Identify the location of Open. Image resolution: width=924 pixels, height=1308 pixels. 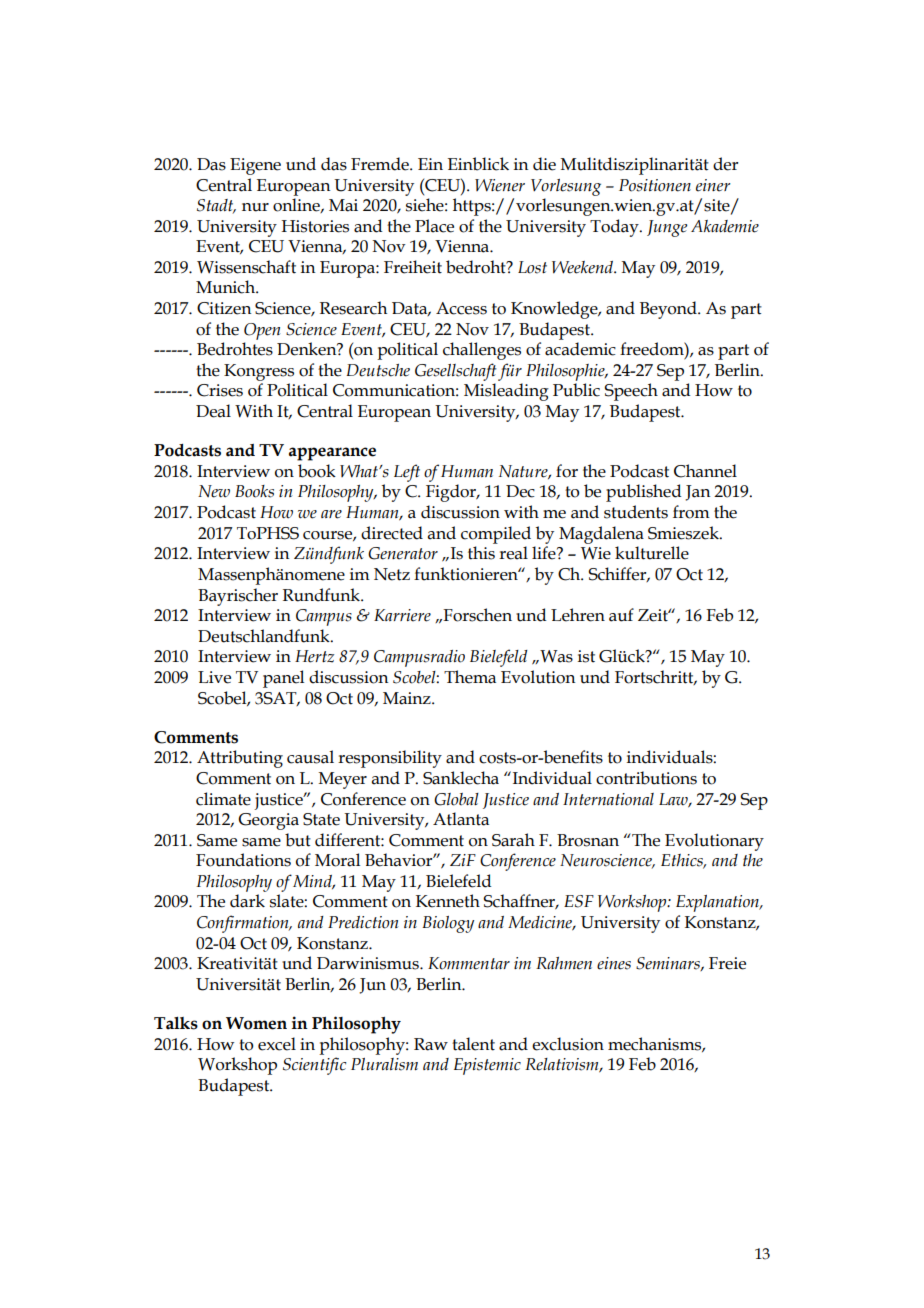
(262, 331).
